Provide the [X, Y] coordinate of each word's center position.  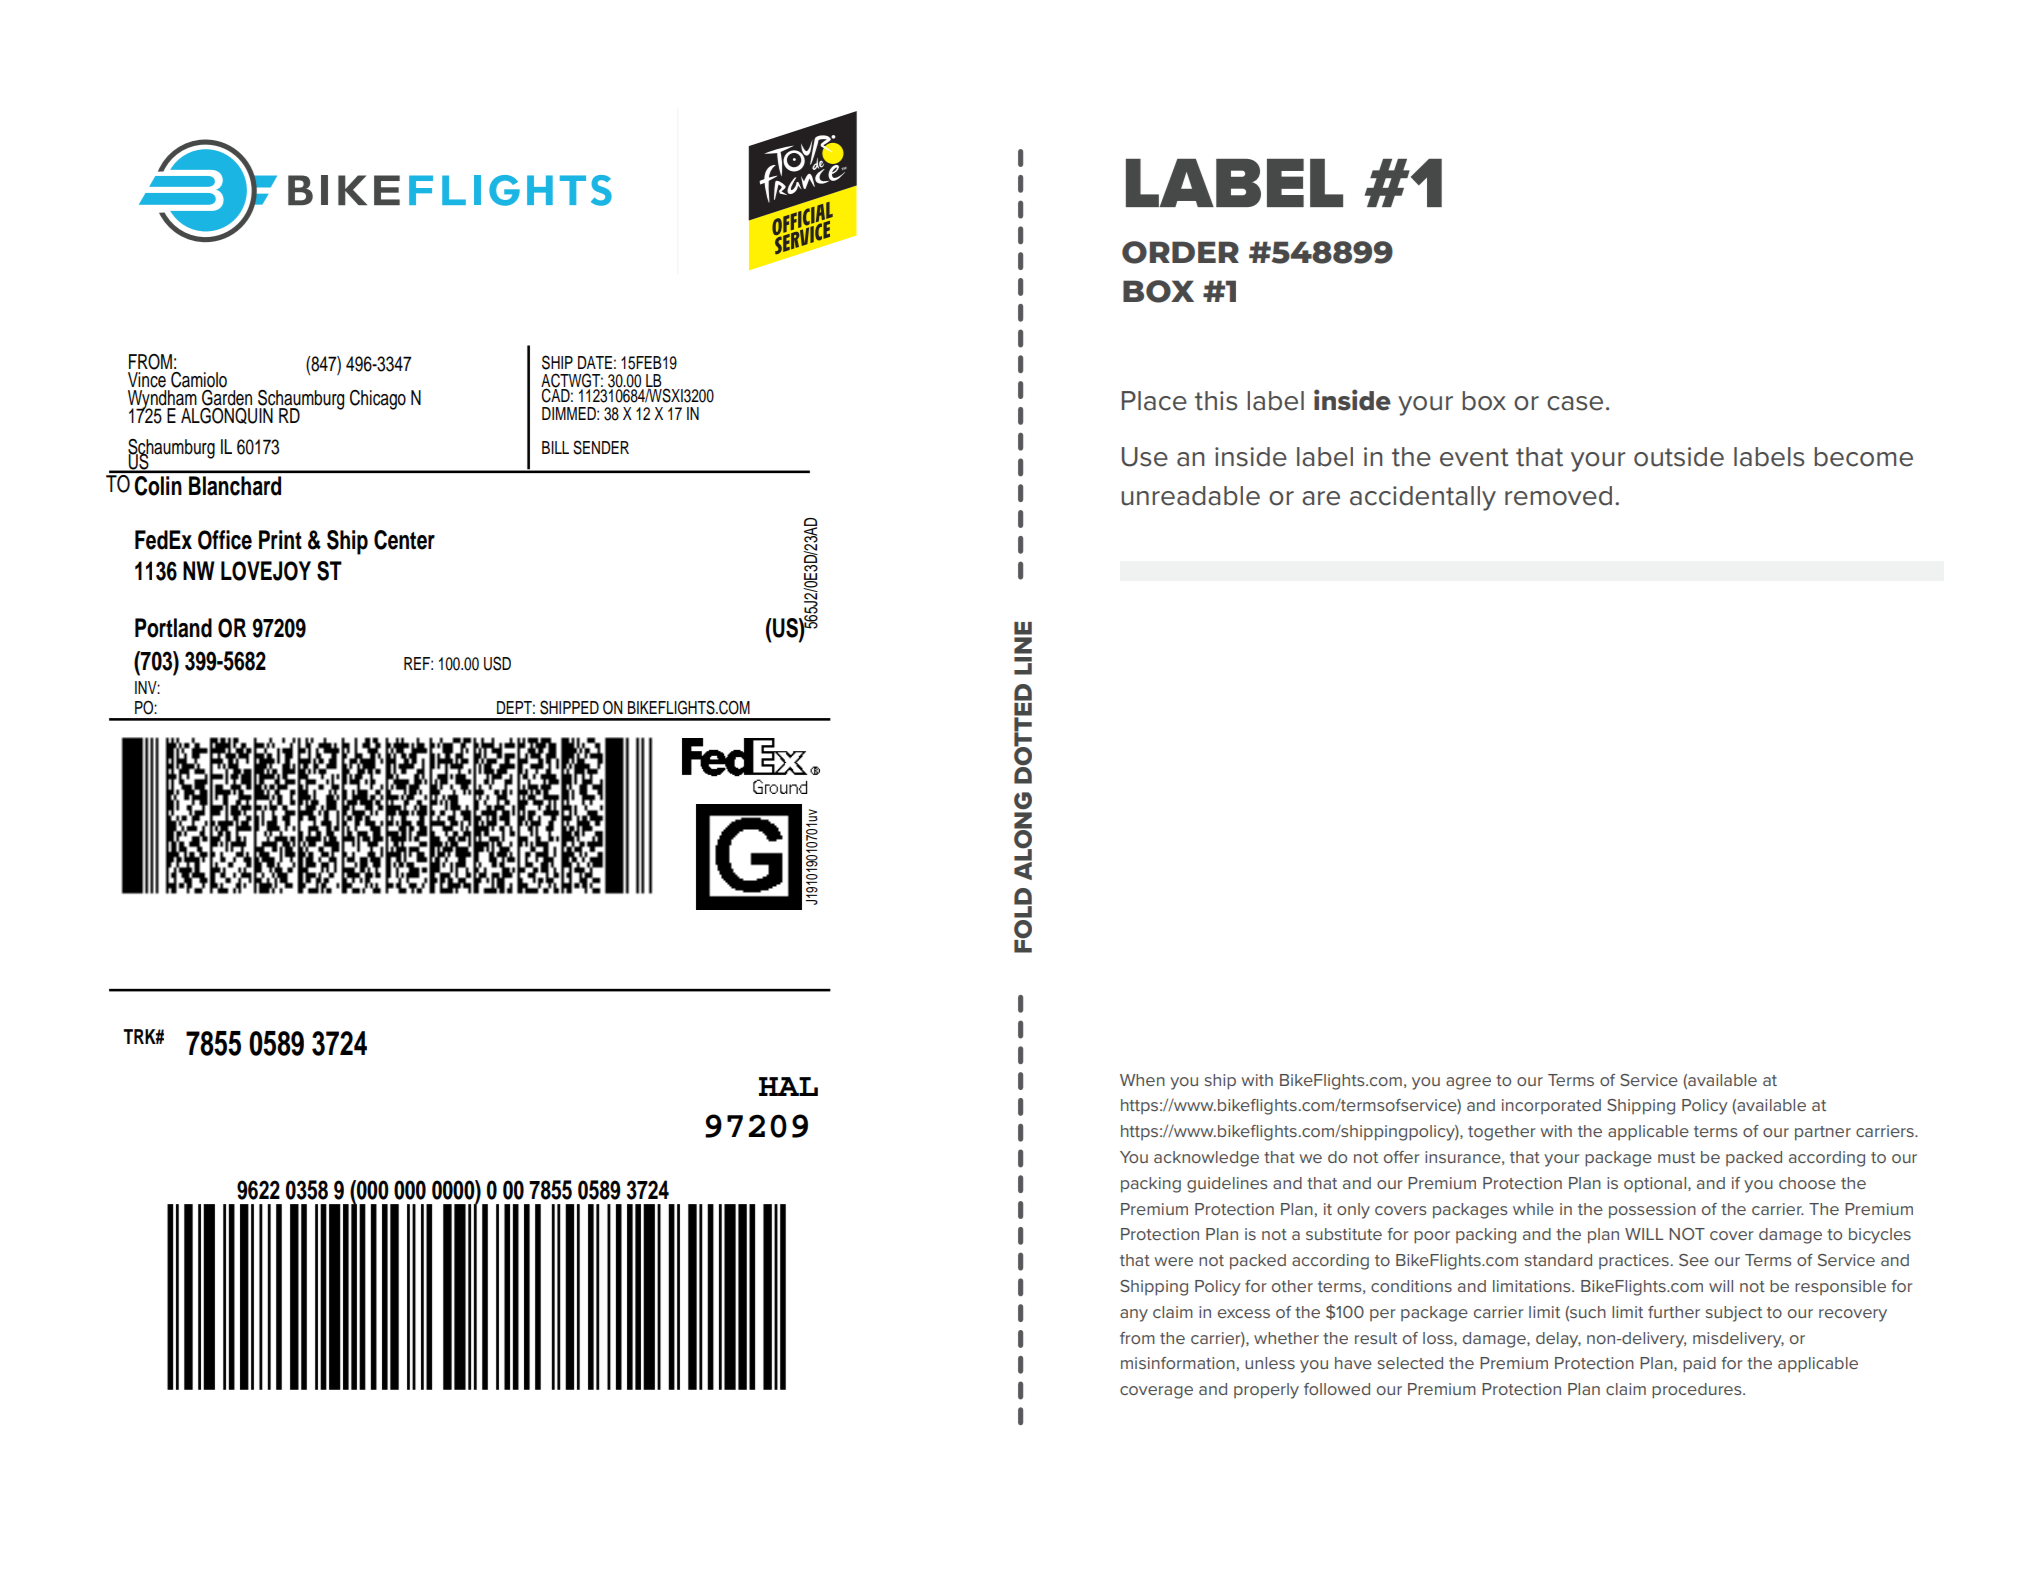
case [1575, 403]
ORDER [1180, 252]
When [1142, 1080]
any [1134, 1315]
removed [1558, 496]
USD [497, 663]
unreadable [1190, 496]
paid [1699, 1365]
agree [1468, 1083]
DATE [595, 362]
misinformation [1178, 1363]
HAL [788, 1086]
